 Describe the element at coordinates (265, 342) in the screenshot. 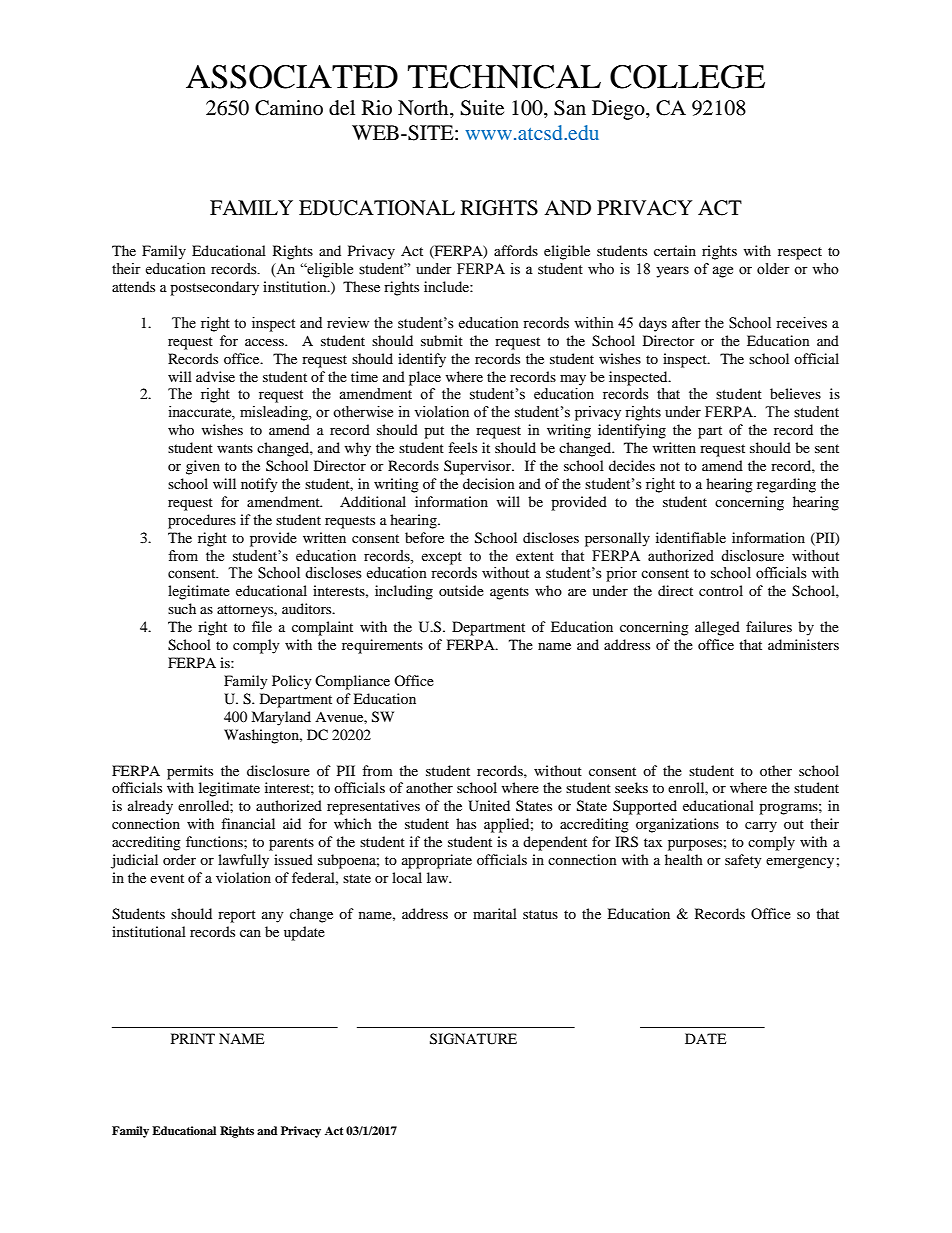

I see `access` at that location.
